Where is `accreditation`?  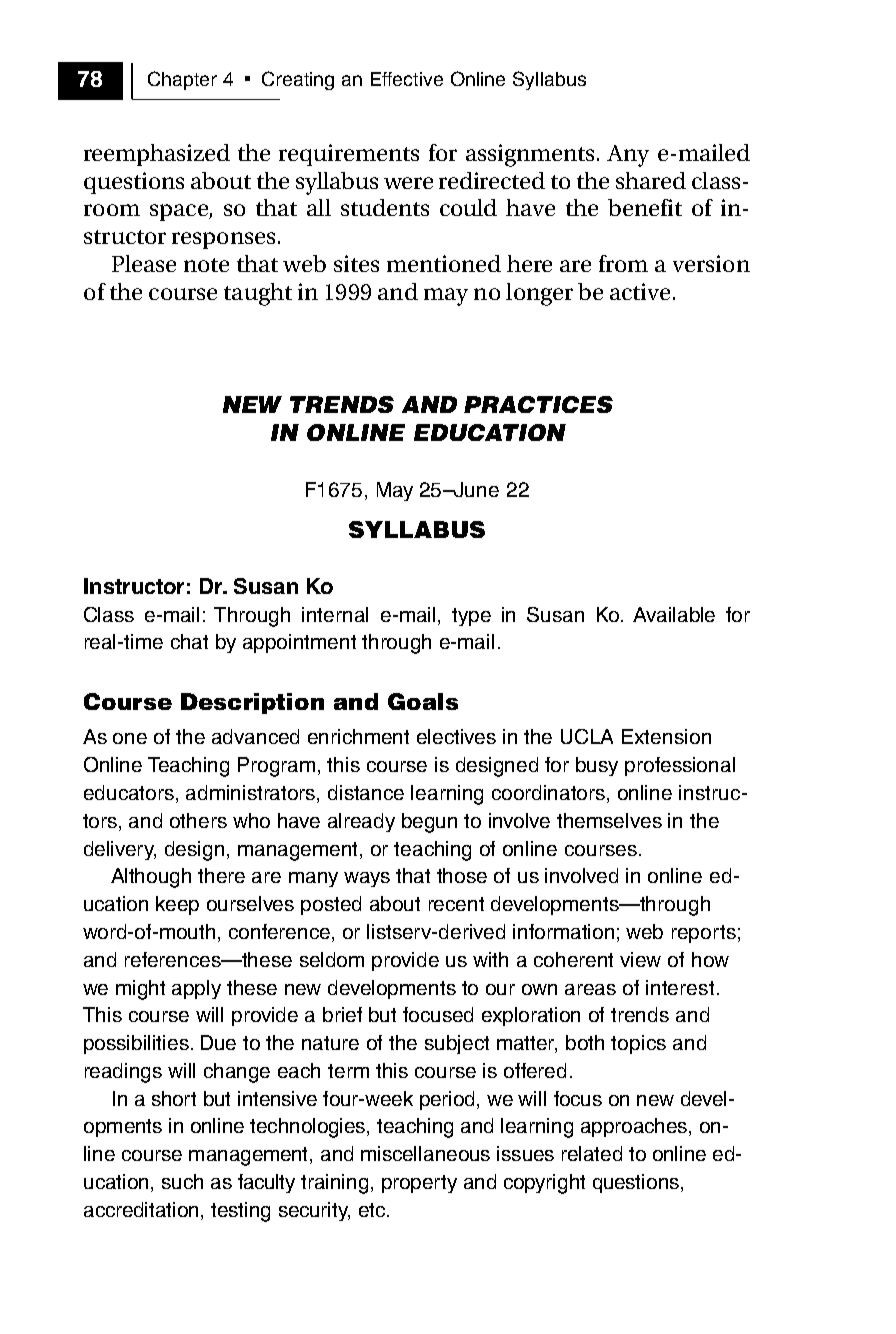 accreditation is located at coordinates (141, 1209).
